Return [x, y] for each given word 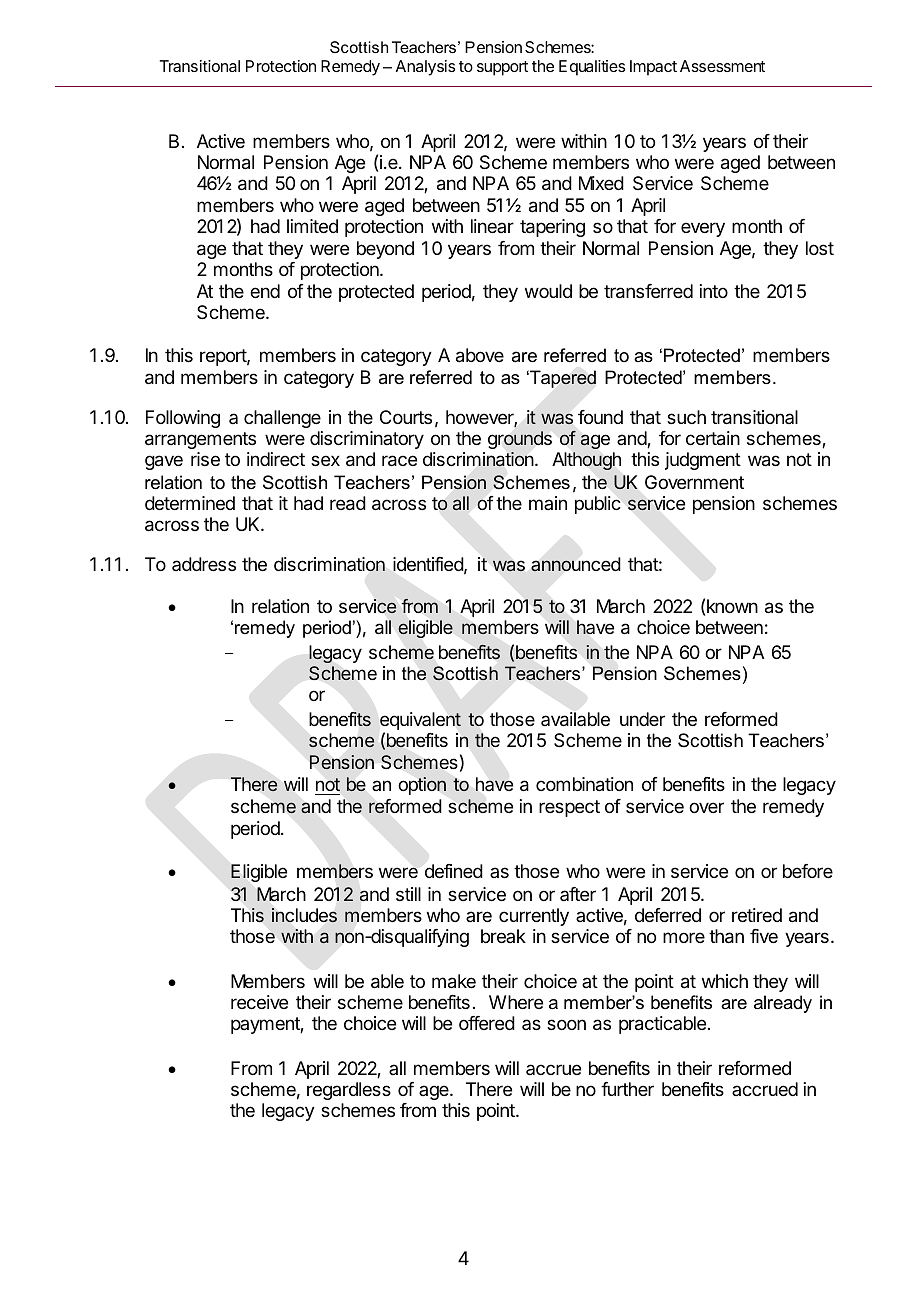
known [732, 606]
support [502, 68]
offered [487, 1023]
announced [576, 564]
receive [259, 1002]
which [725, 981]
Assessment [722, 66]
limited [312, 226]
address [204, 564]
